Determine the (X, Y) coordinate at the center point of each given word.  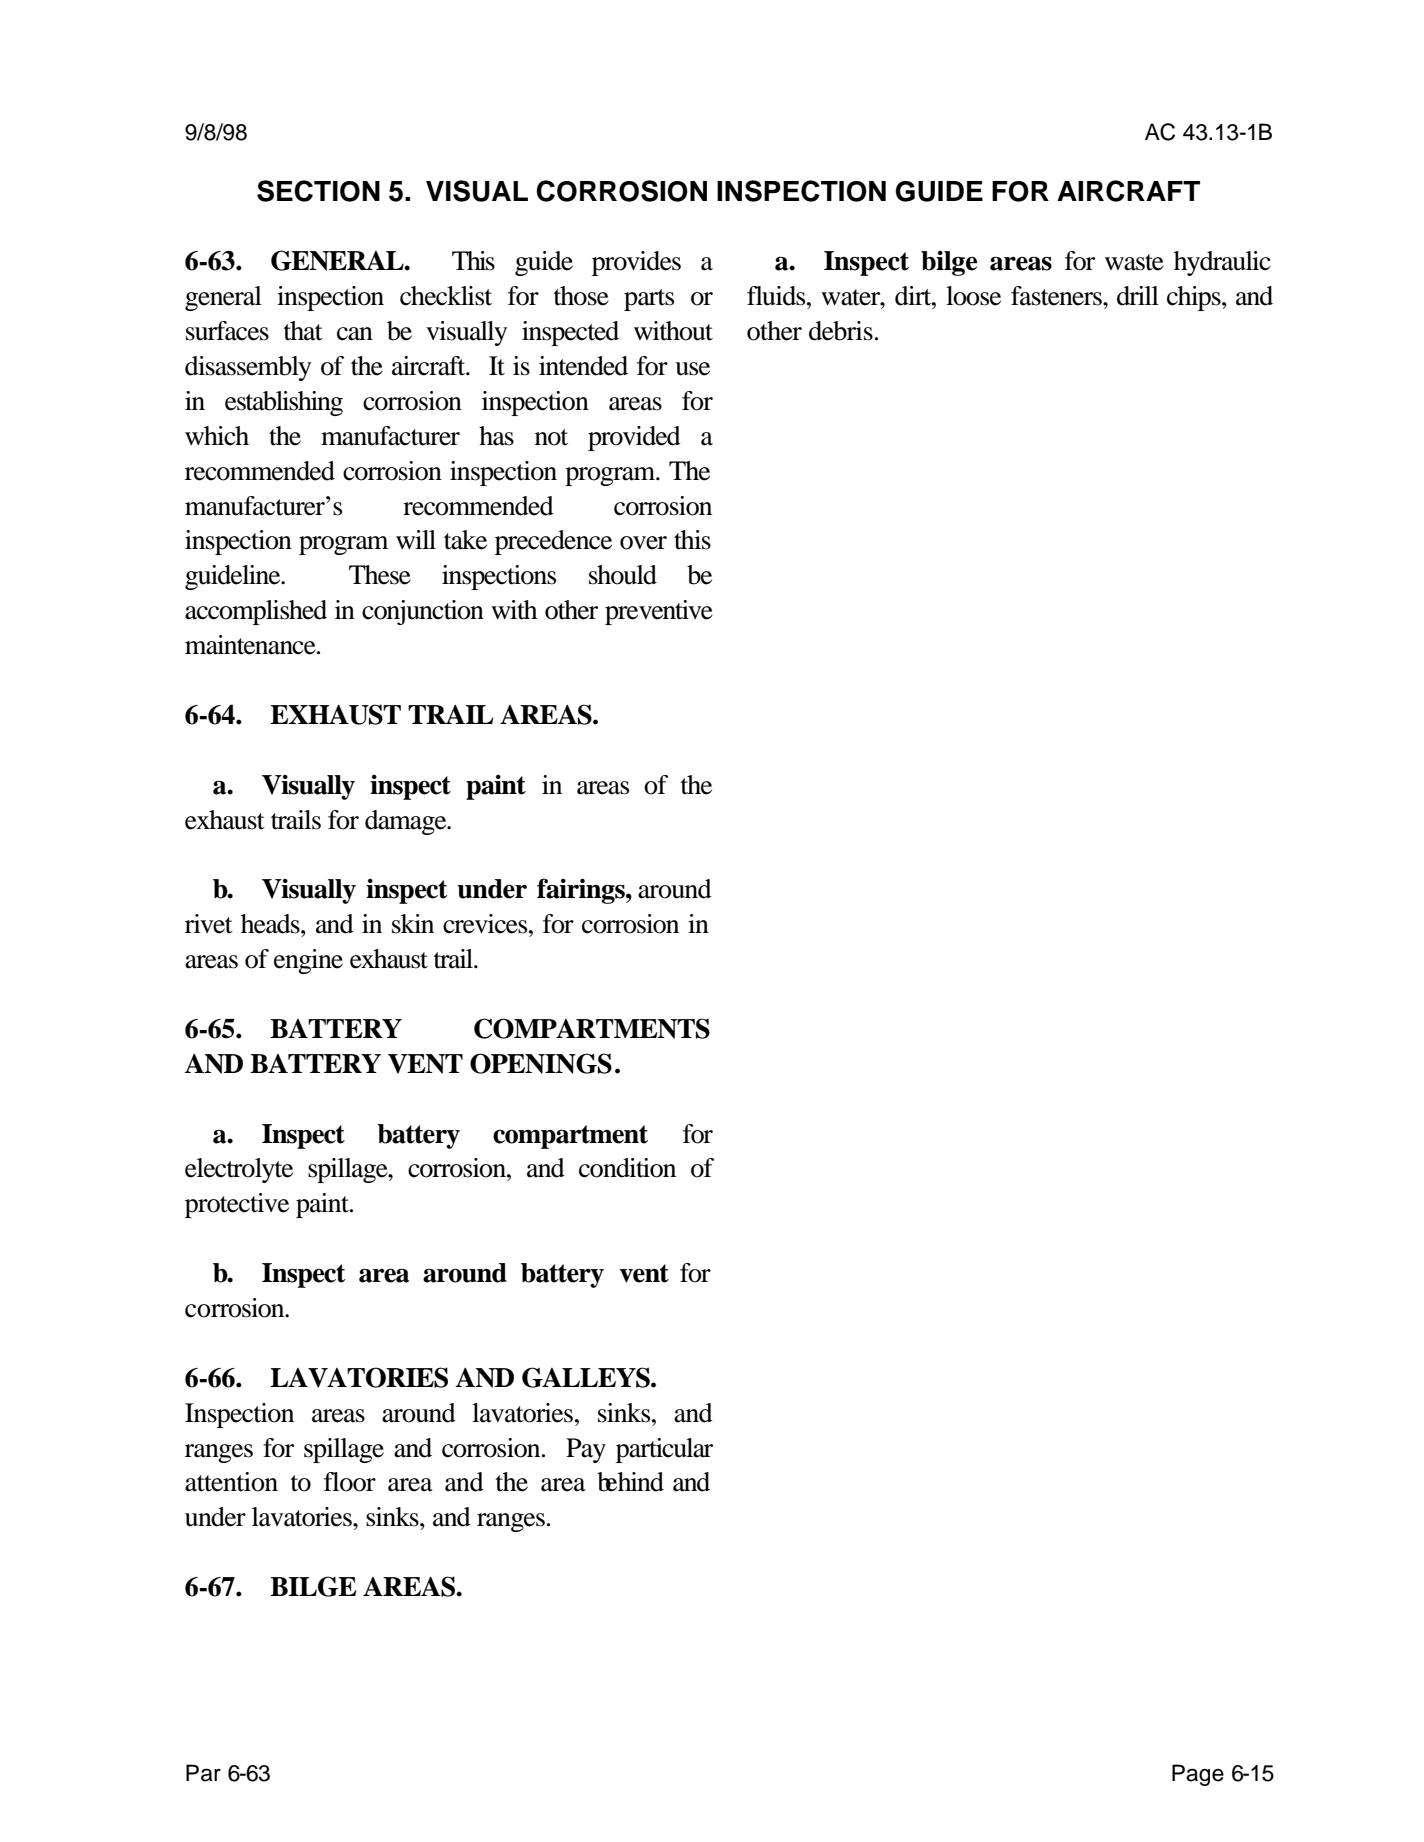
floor (350, 1482)
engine (308, 961)
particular (664, 1450)
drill (1138, 296)
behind (630, 1482)
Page (1198, 1775)
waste (1134, 262)
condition (627, 1168)
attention (231, 1482)
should (623, 575)
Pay (586, 1450)
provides (636, 263)
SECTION (318, 191)
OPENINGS (541, 1063)
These (380, 575)
